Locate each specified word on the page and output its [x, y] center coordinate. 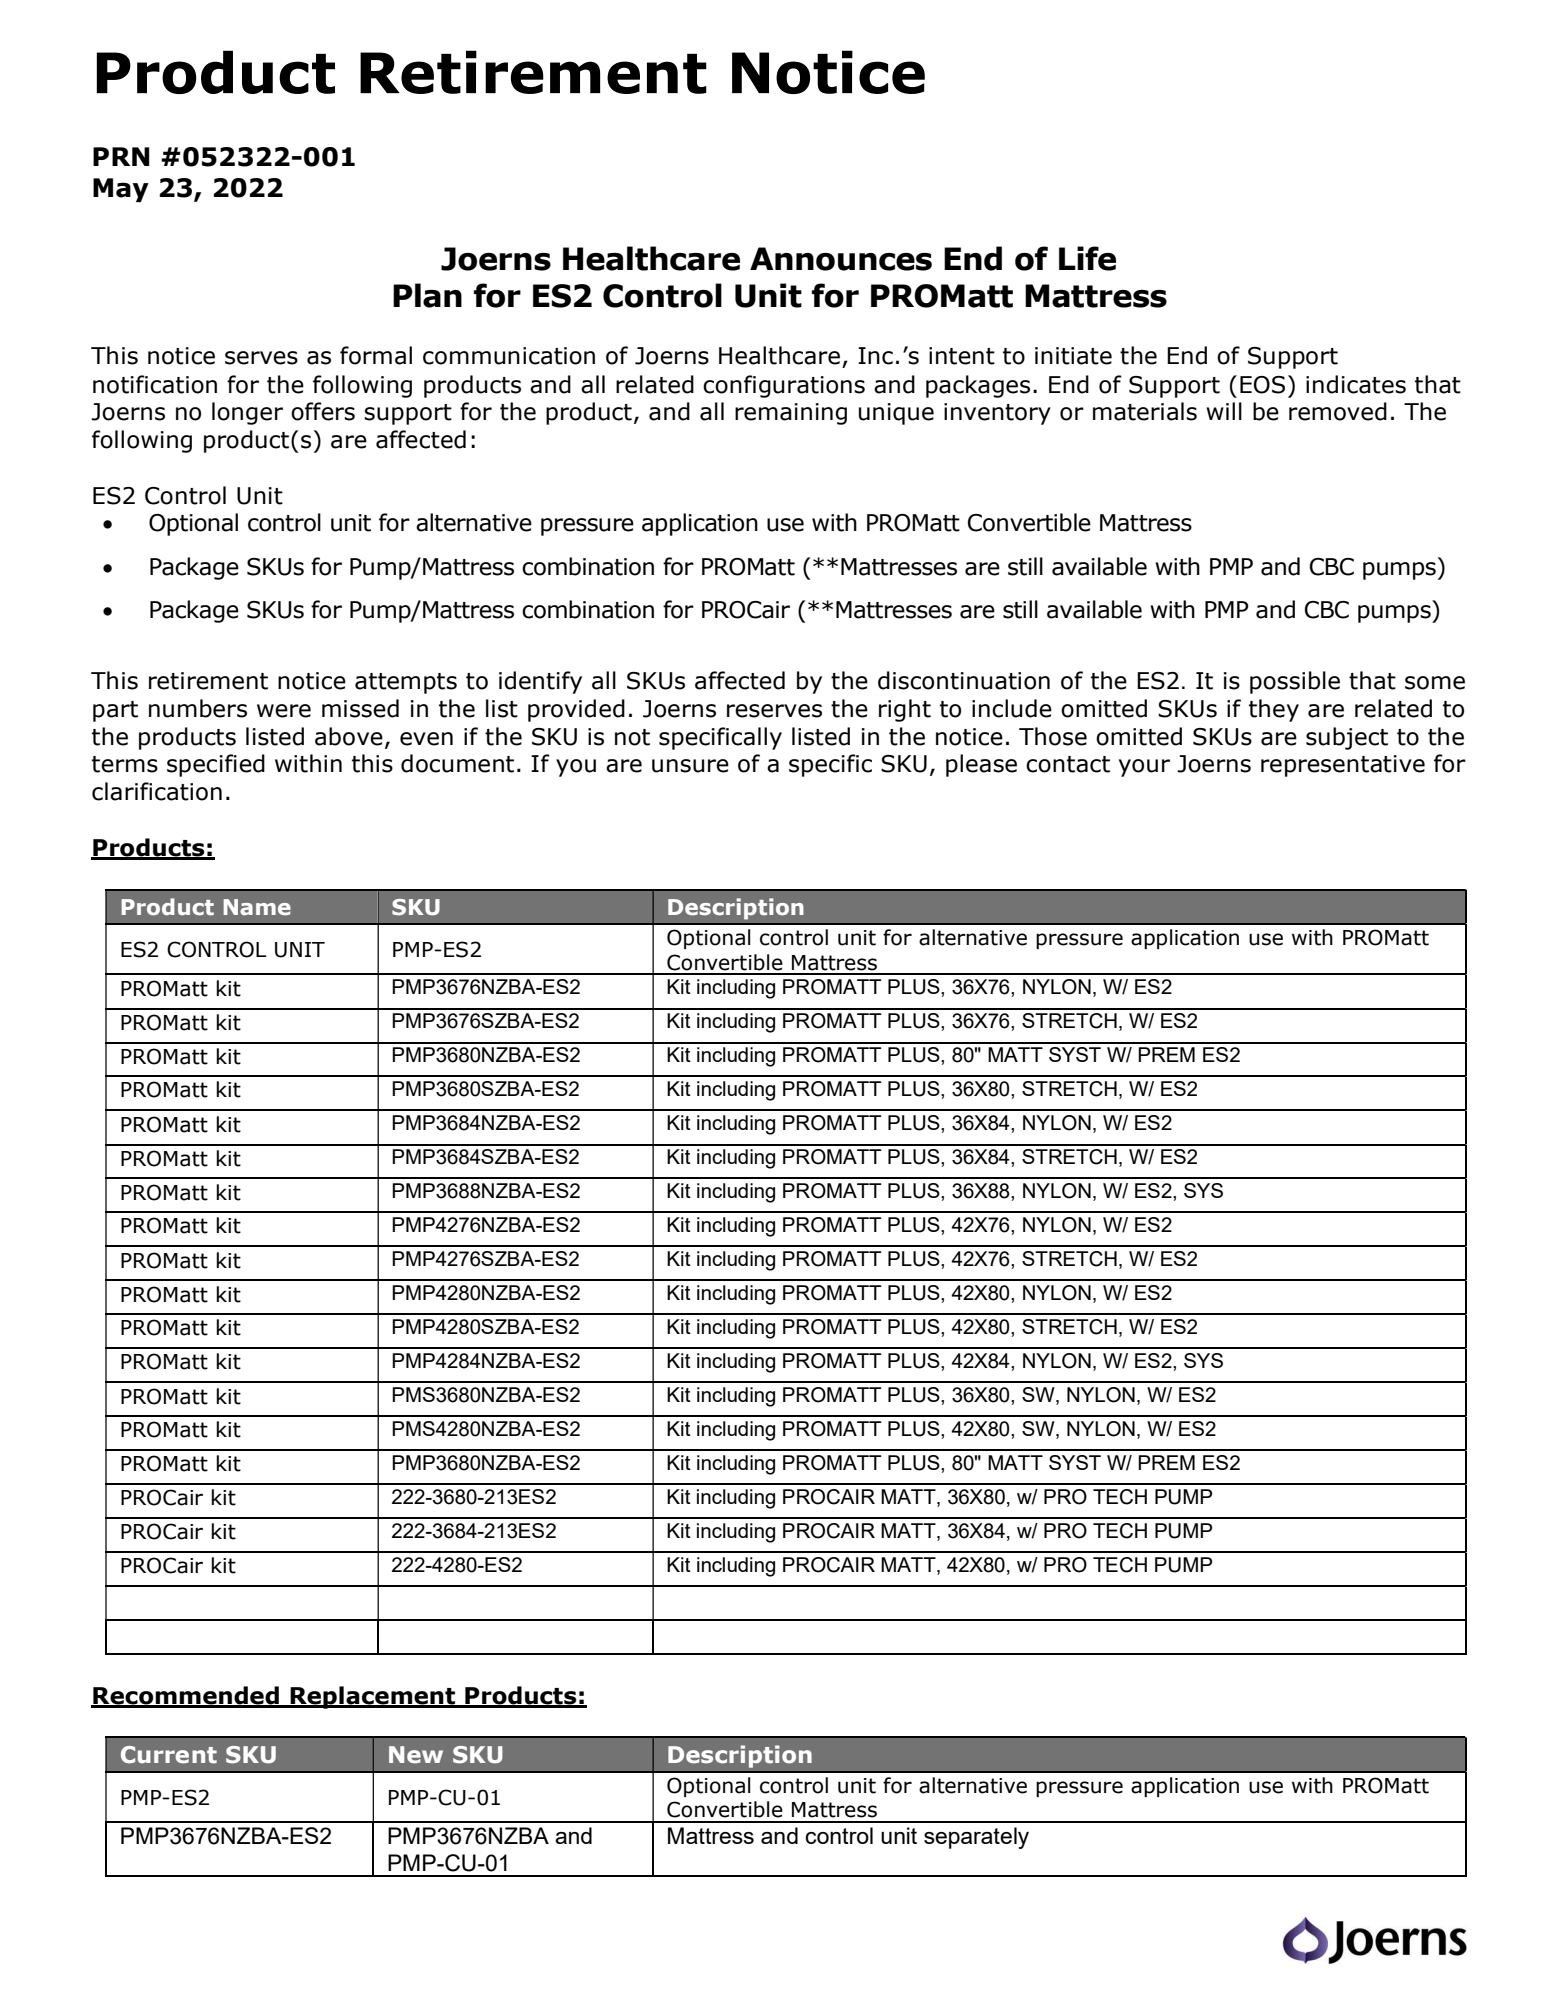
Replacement [373, 1697]
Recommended [186, 1696]
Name [257, 907]
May [121, 190]
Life [1087, 258]
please [981, 765]
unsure [690, 766]
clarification [157, 791]
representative [1343, 766]
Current [169, 1755]
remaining [791, 414]
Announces [841, 259]
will [1224, 411]
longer [247, 413]
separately [976, 1838]
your [1144, 768]
